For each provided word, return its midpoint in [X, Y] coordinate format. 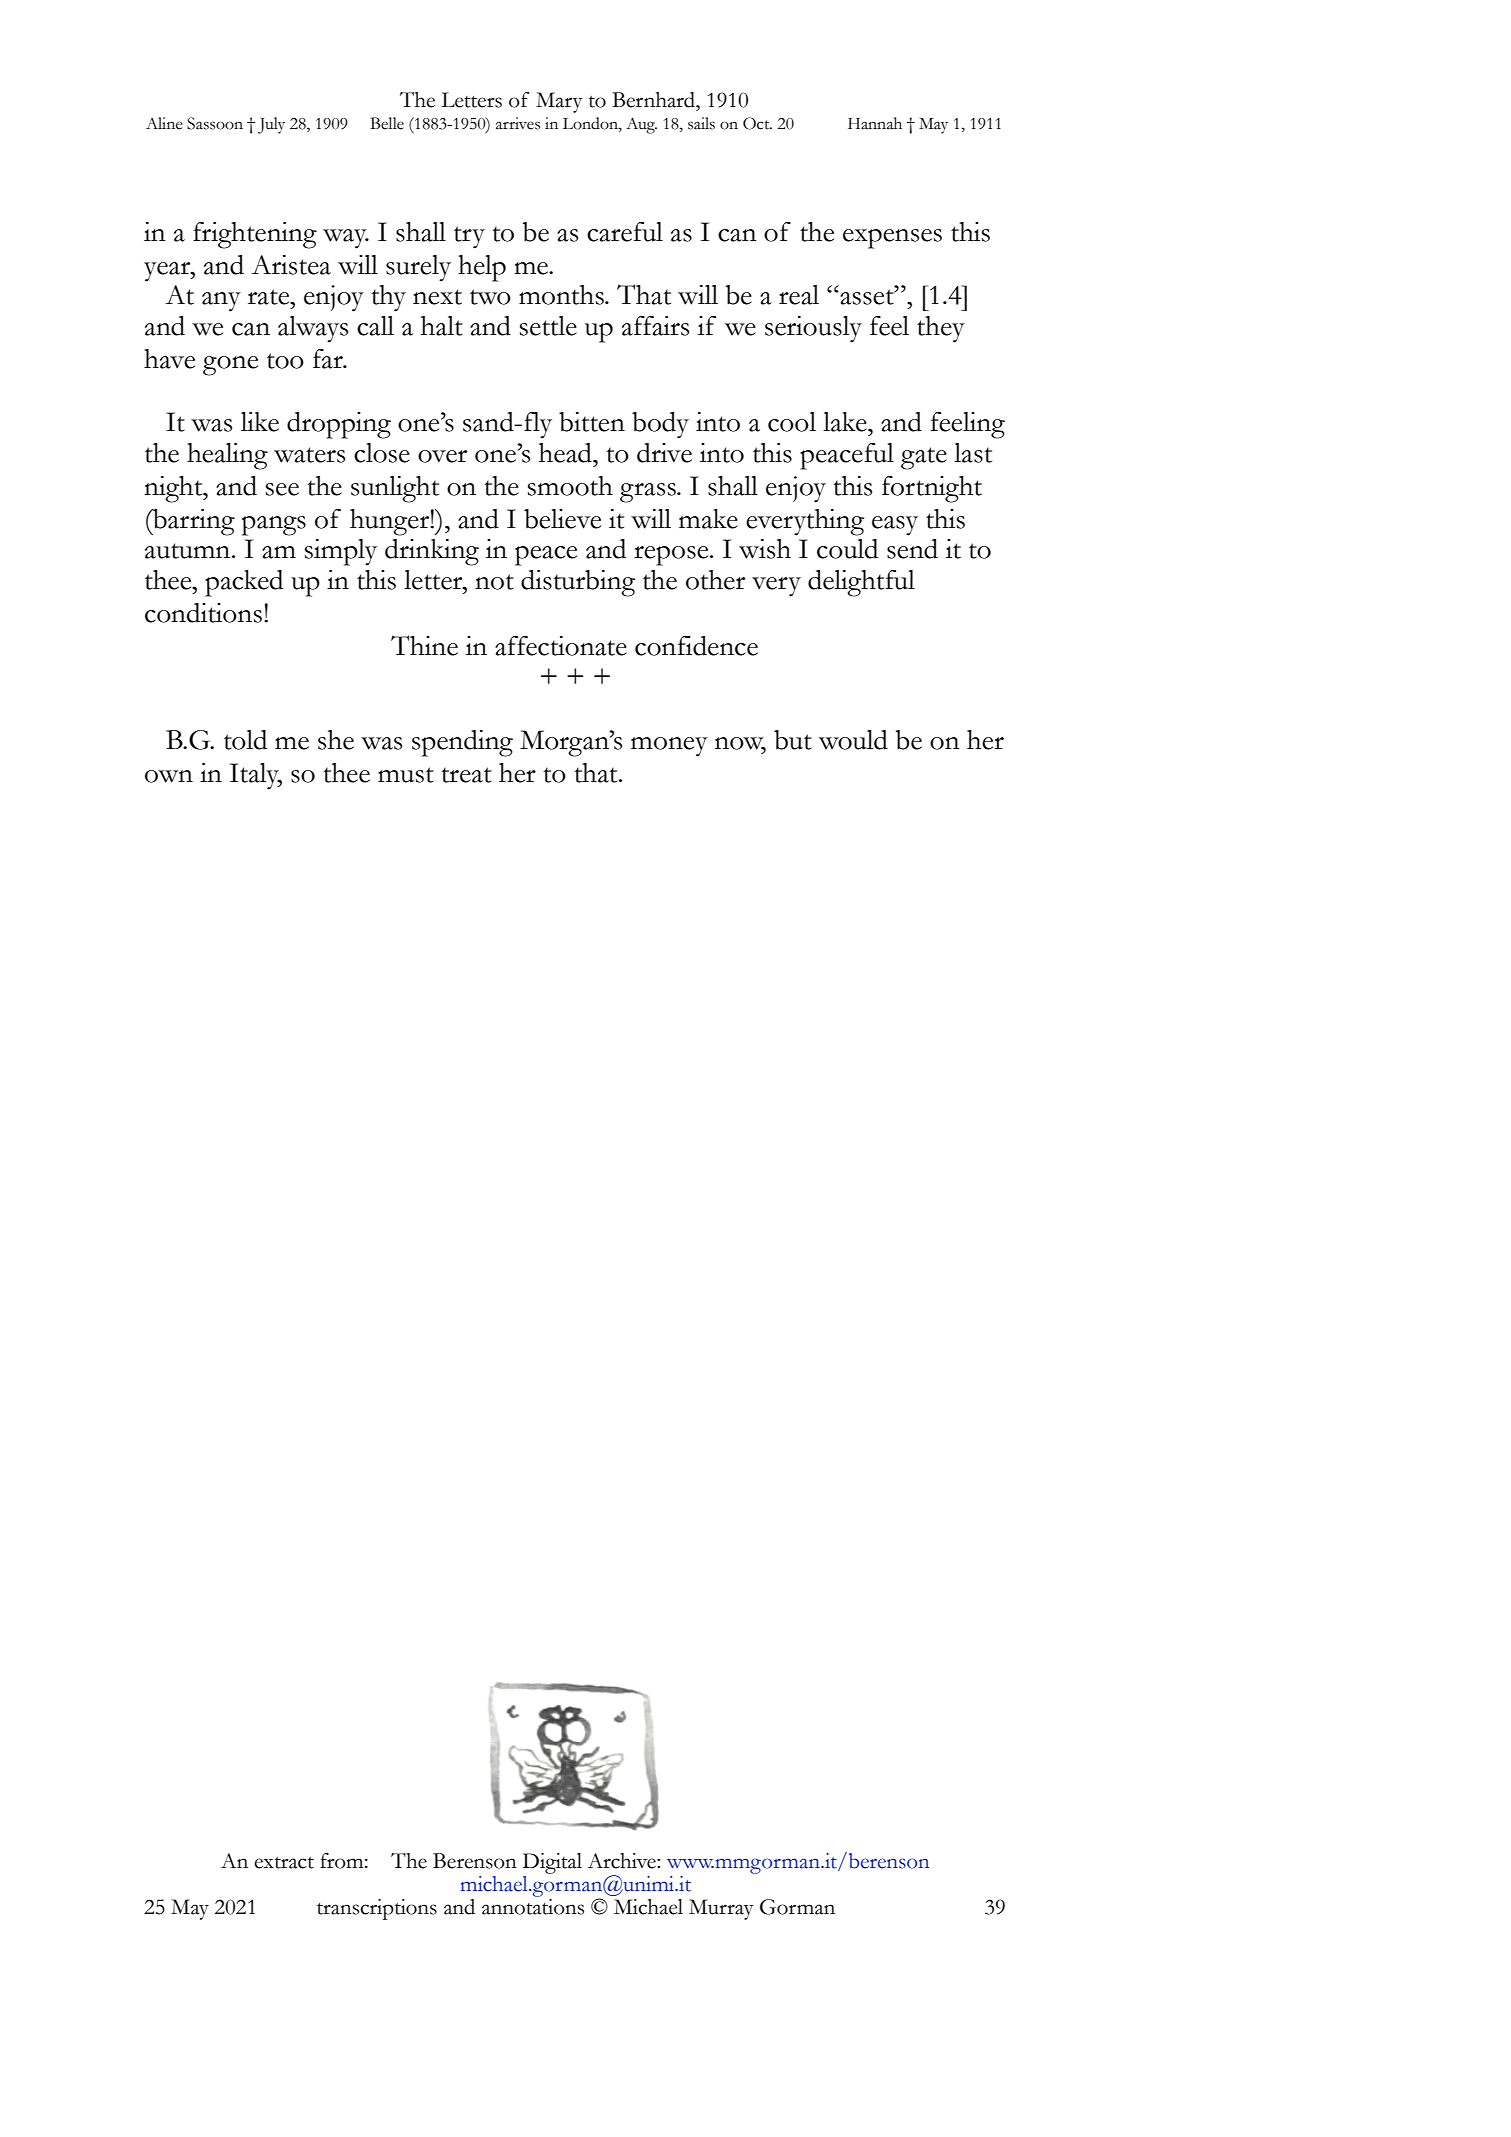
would [853, 740]
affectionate [561, 646]
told [245, 740]
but [793, 740]
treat [466, 775]
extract [284, 1863]
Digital [552, 1863]
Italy [256, 776]
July [271, 125]
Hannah [875, 123]
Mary [559, 102]
